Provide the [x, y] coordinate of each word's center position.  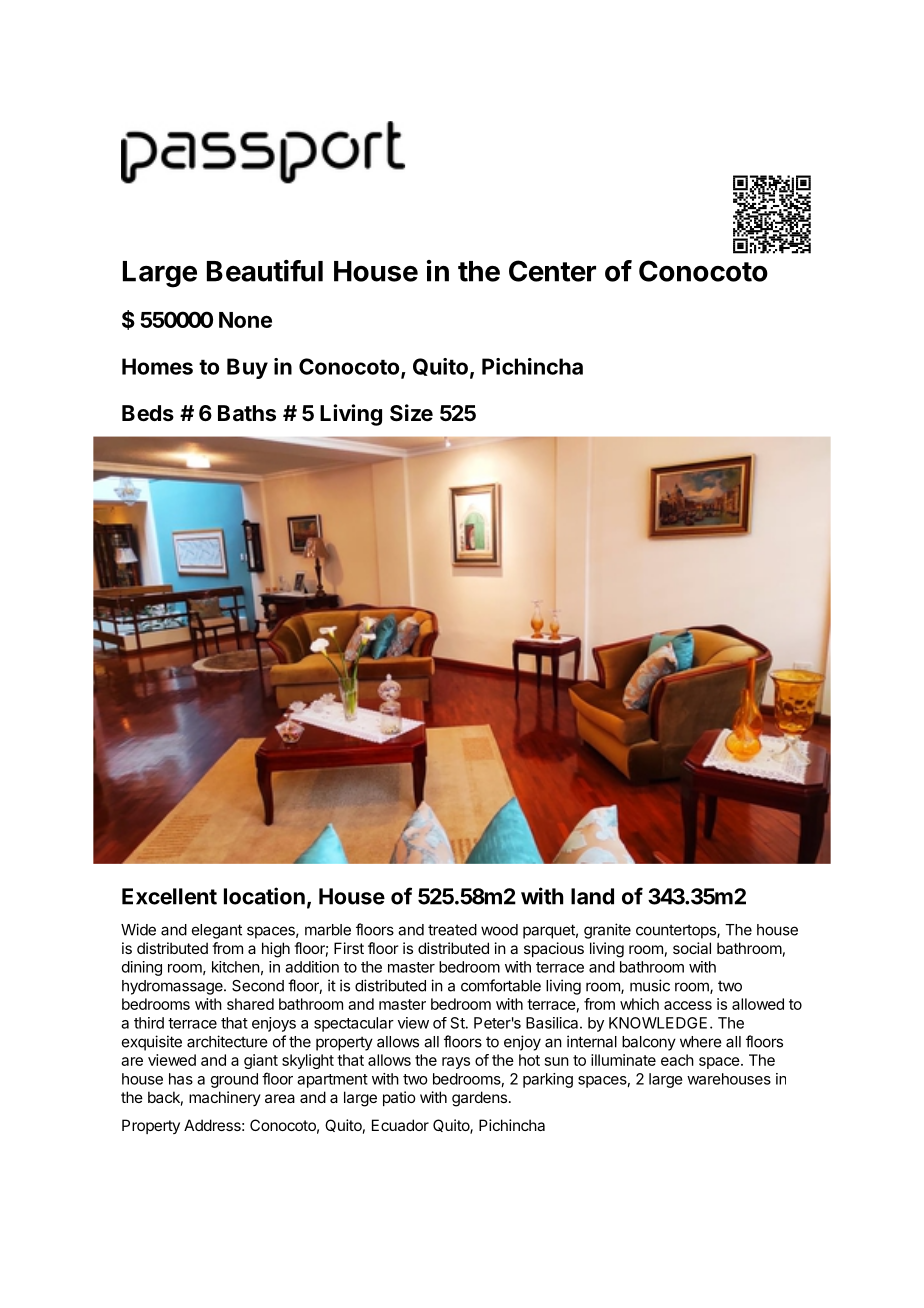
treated [452, 930]
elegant [217, 931]
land [592, 896]
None [245, 320]
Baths [247, 413]
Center [552, 271]
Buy [247, 368]
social [692, 948]
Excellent [169, 896]
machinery [225, 1098]
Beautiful [265, 271]
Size [411, 413]
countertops [677, 931]
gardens [481, 1099]
